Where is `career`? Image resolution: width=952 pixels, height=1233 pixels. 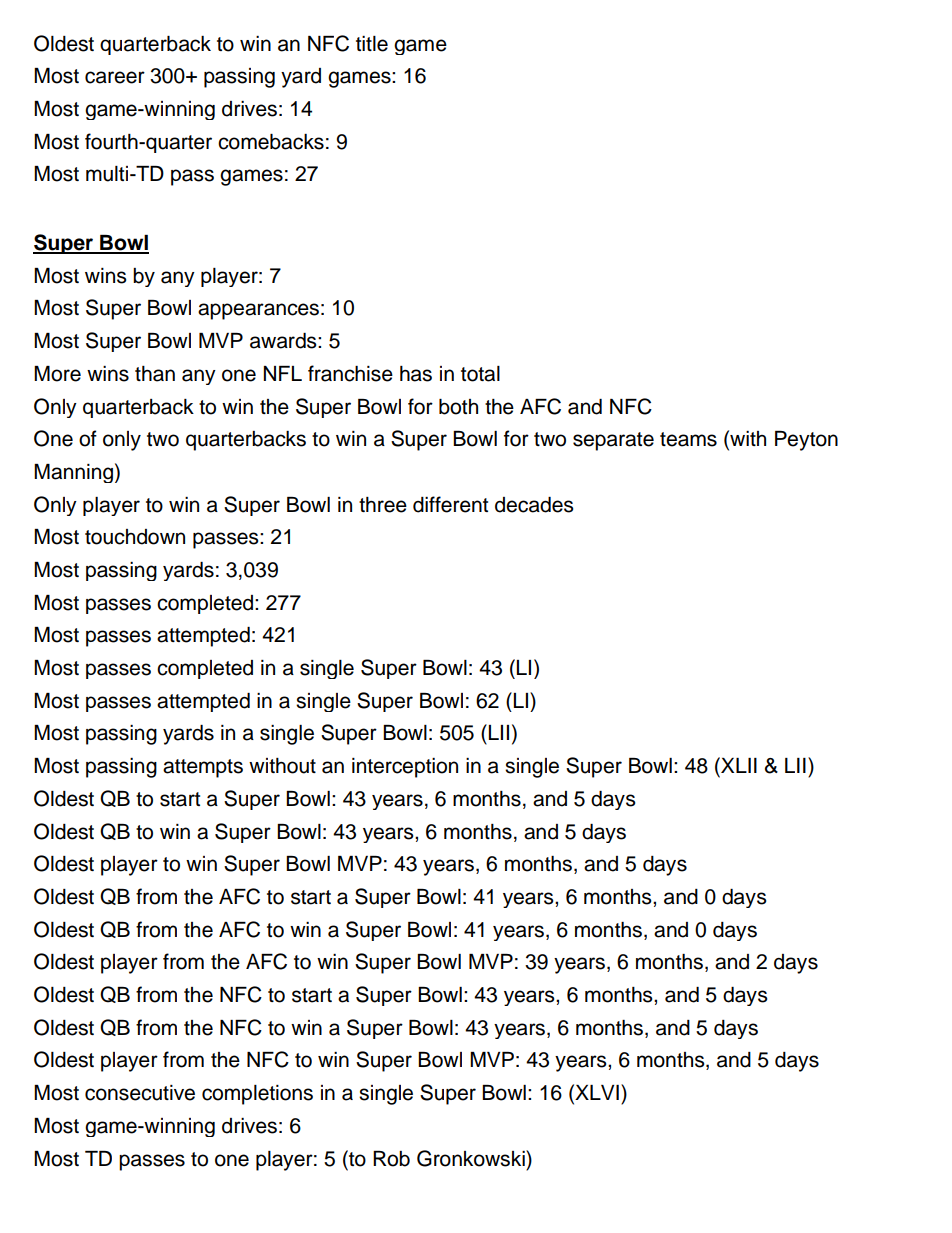 career is located at coordinates (115, 77).
